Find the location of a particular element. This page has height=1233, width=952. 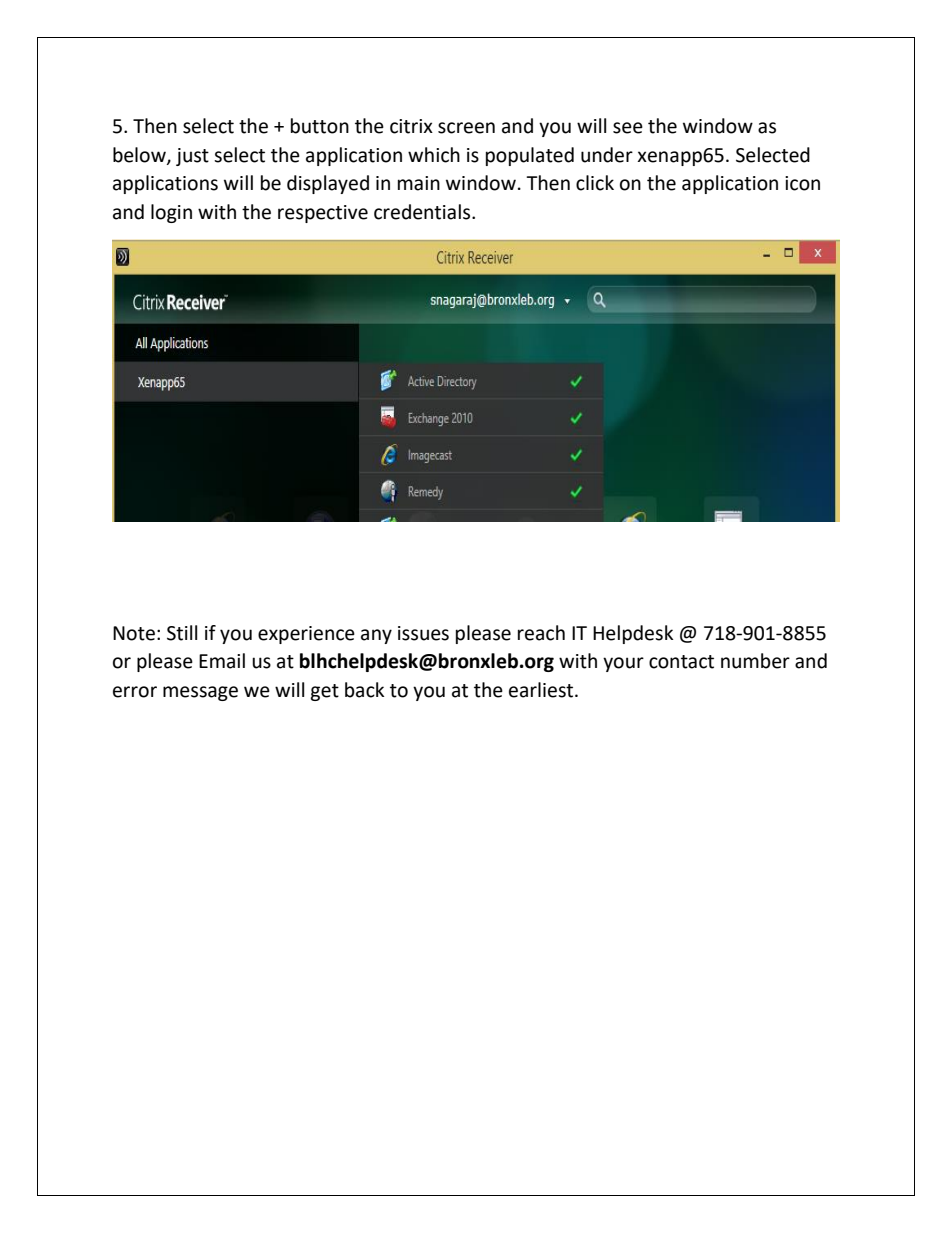

earliest is located at coordinates (542, 690).
